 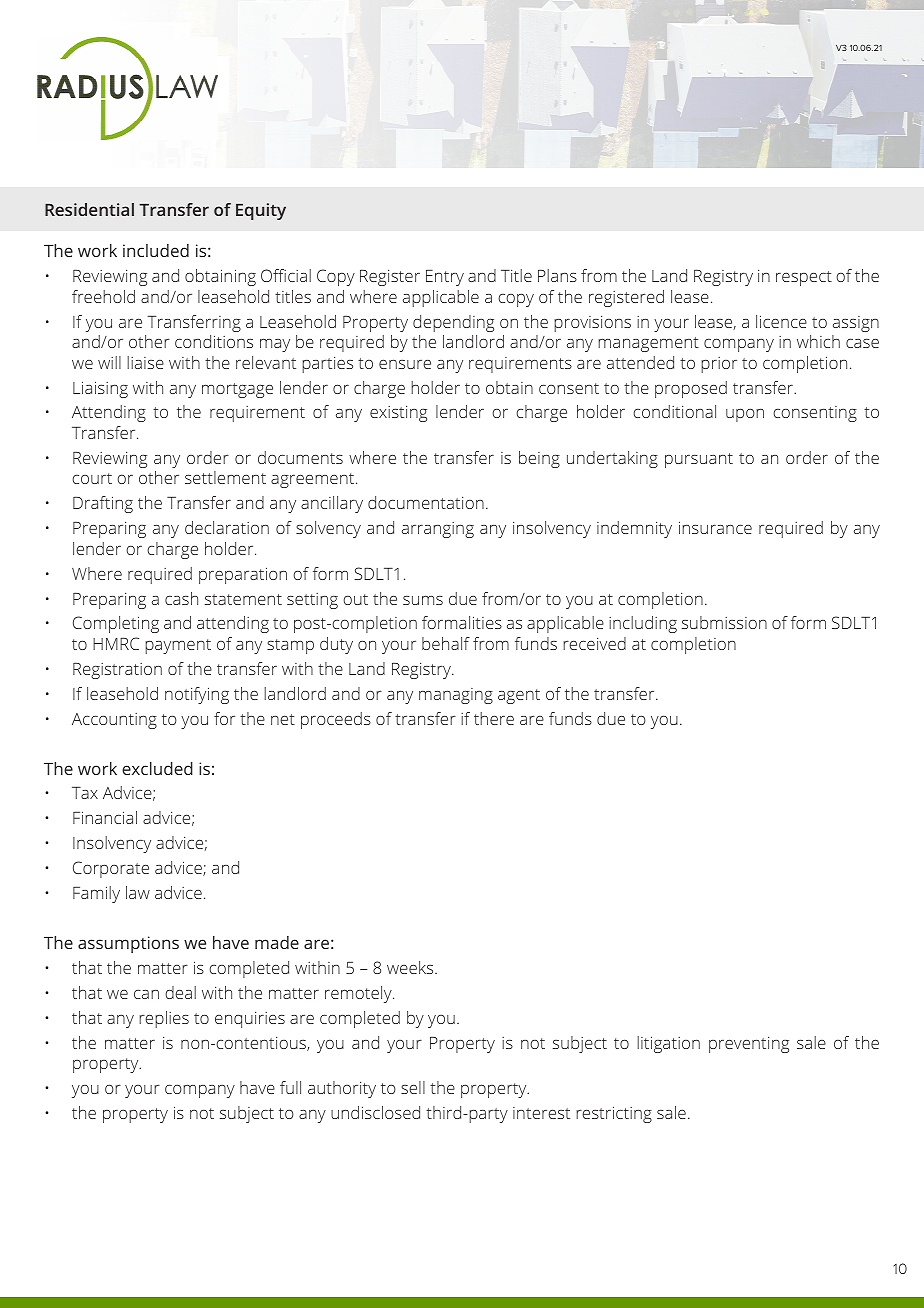 I want to click on full, so click(x=290, y=1087).
